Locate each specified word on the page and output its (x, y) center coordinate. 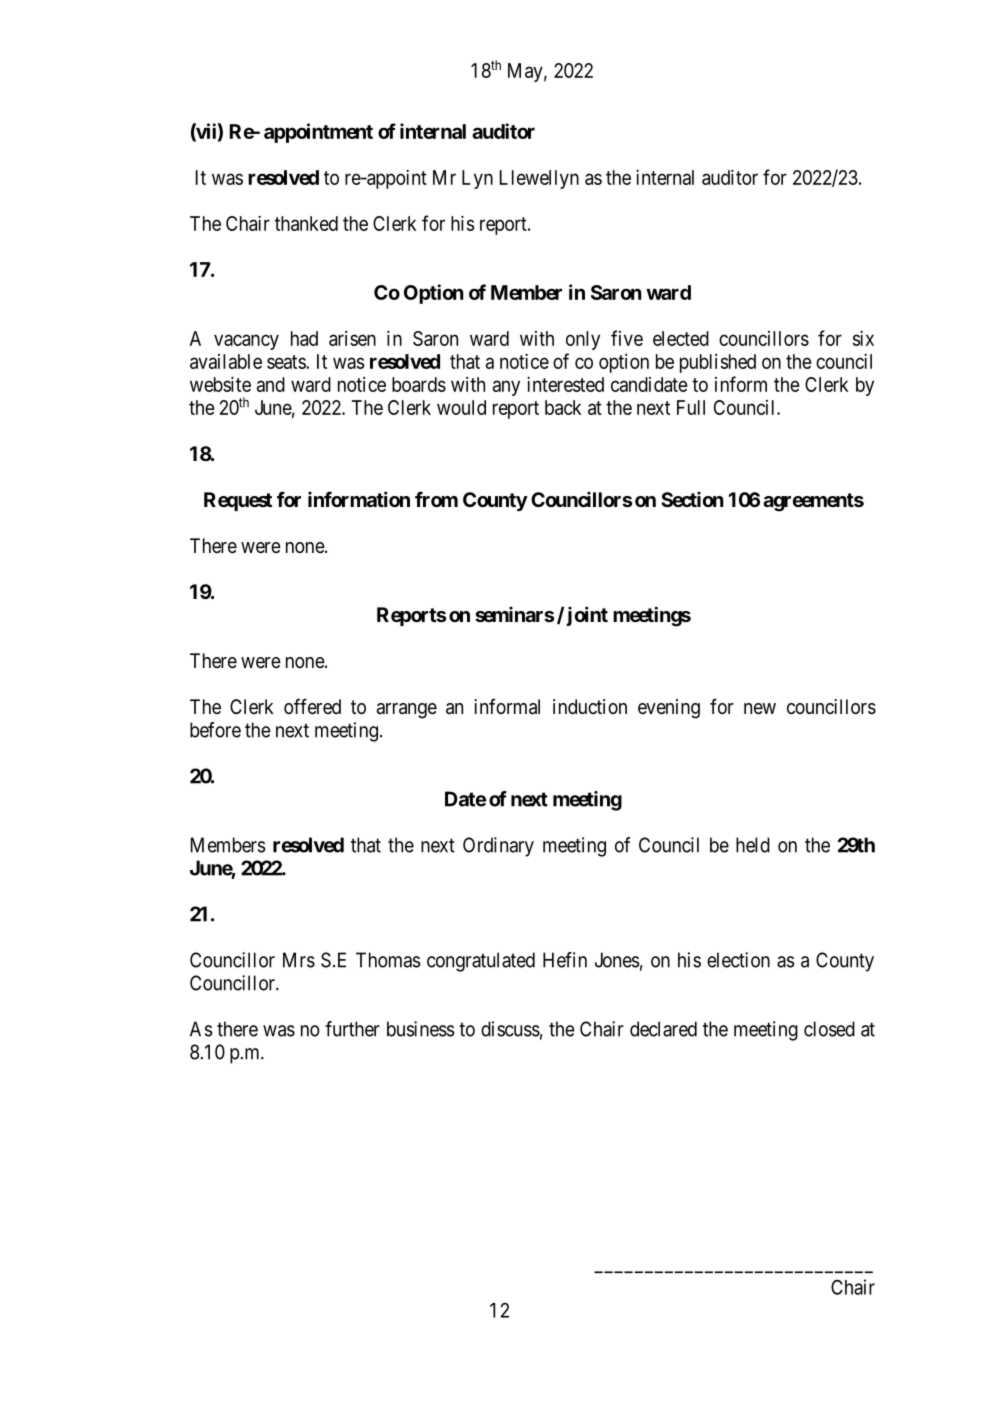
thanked (306, 223)
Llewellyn (539, 179)
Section (692, 499)
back (563, 407)
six (863, 338)
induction (590, 706)
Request (238, 501)
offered (312, 706)
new (760, 709)
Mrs (299, 960)
